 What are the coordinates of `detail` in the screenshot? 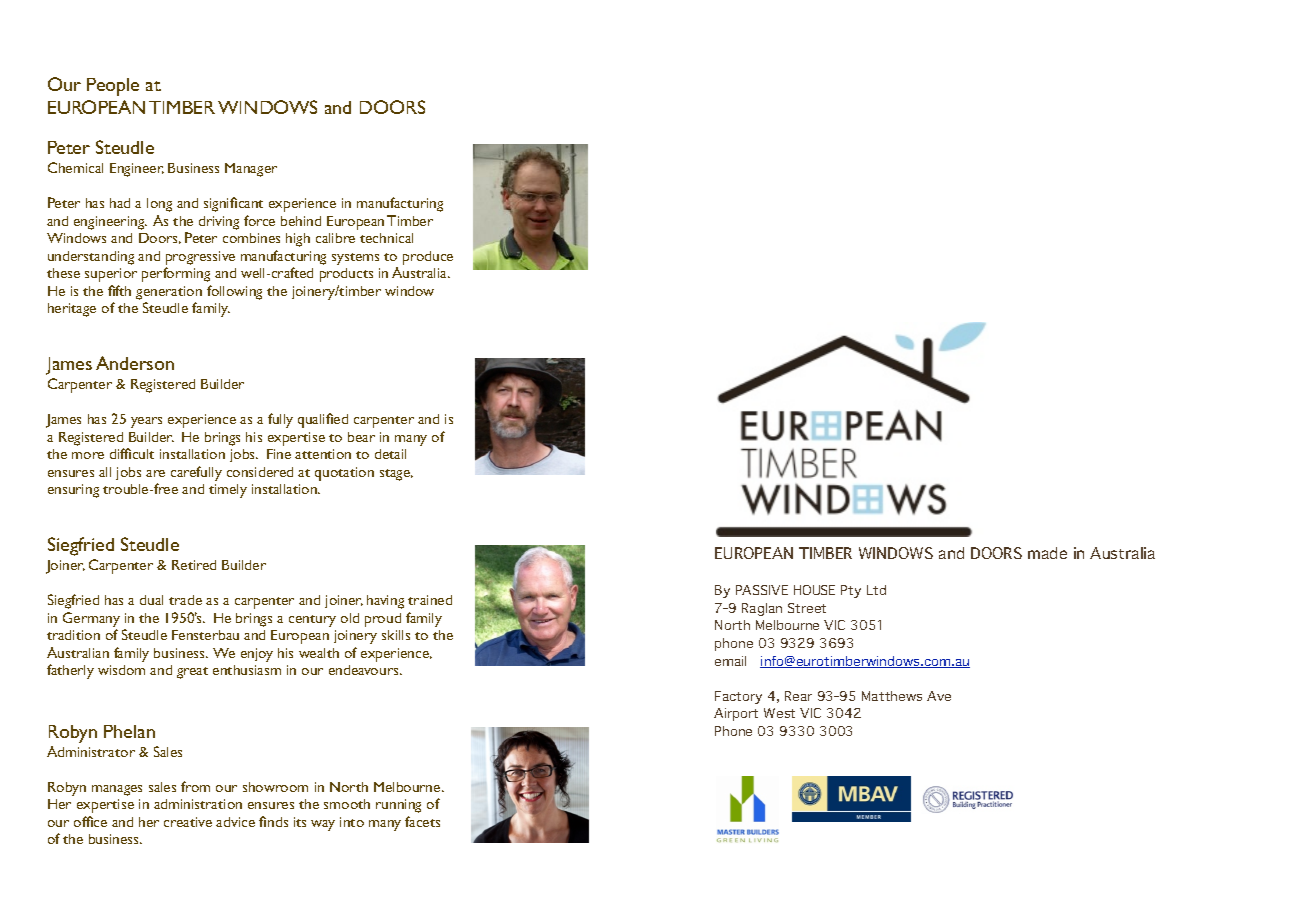 It's located at (390, 454).
